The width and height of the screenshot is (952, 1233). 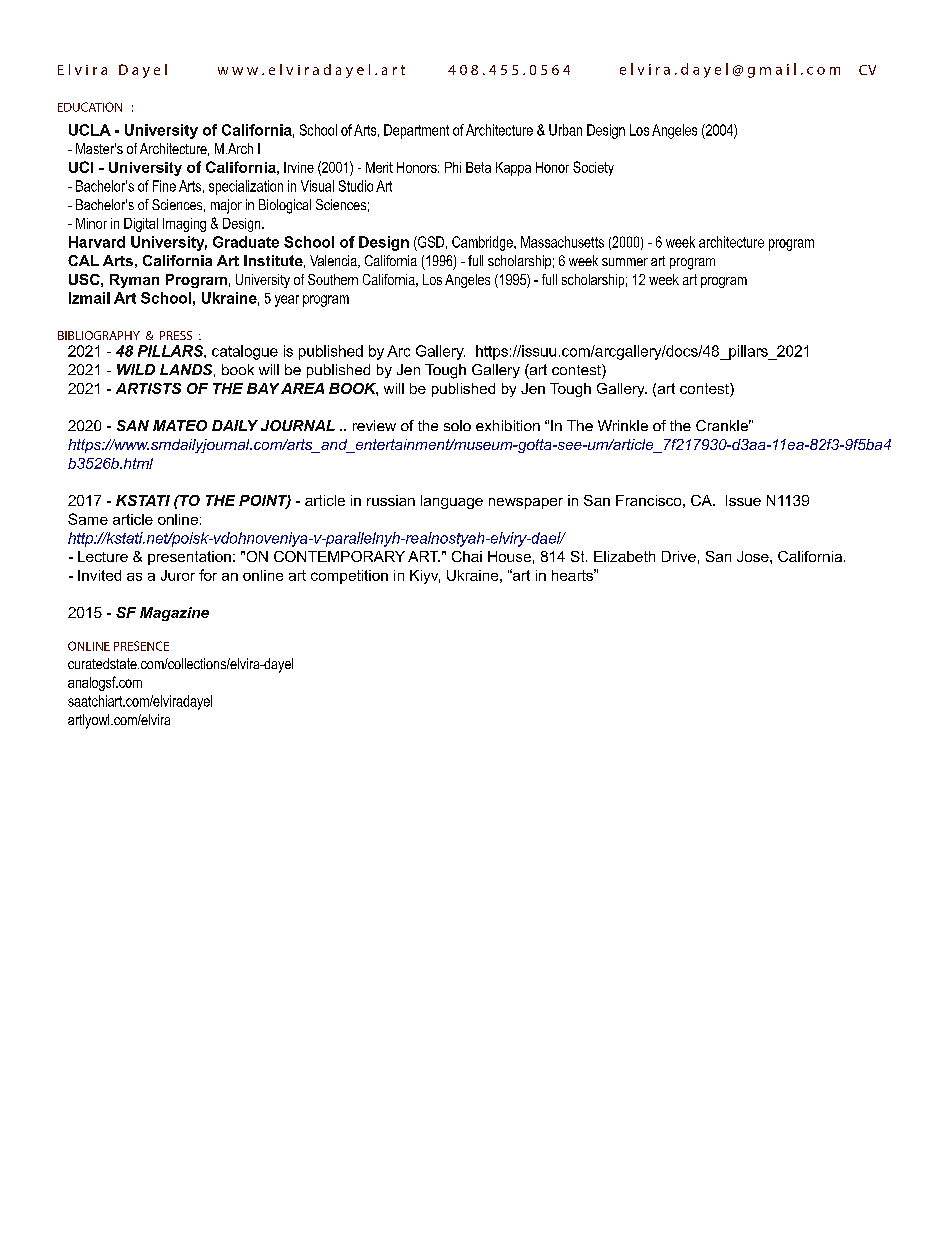 What do you see at coordinates (565, 130) in the screenshot?
I see `Urban` at bounding box center [565, 130].
